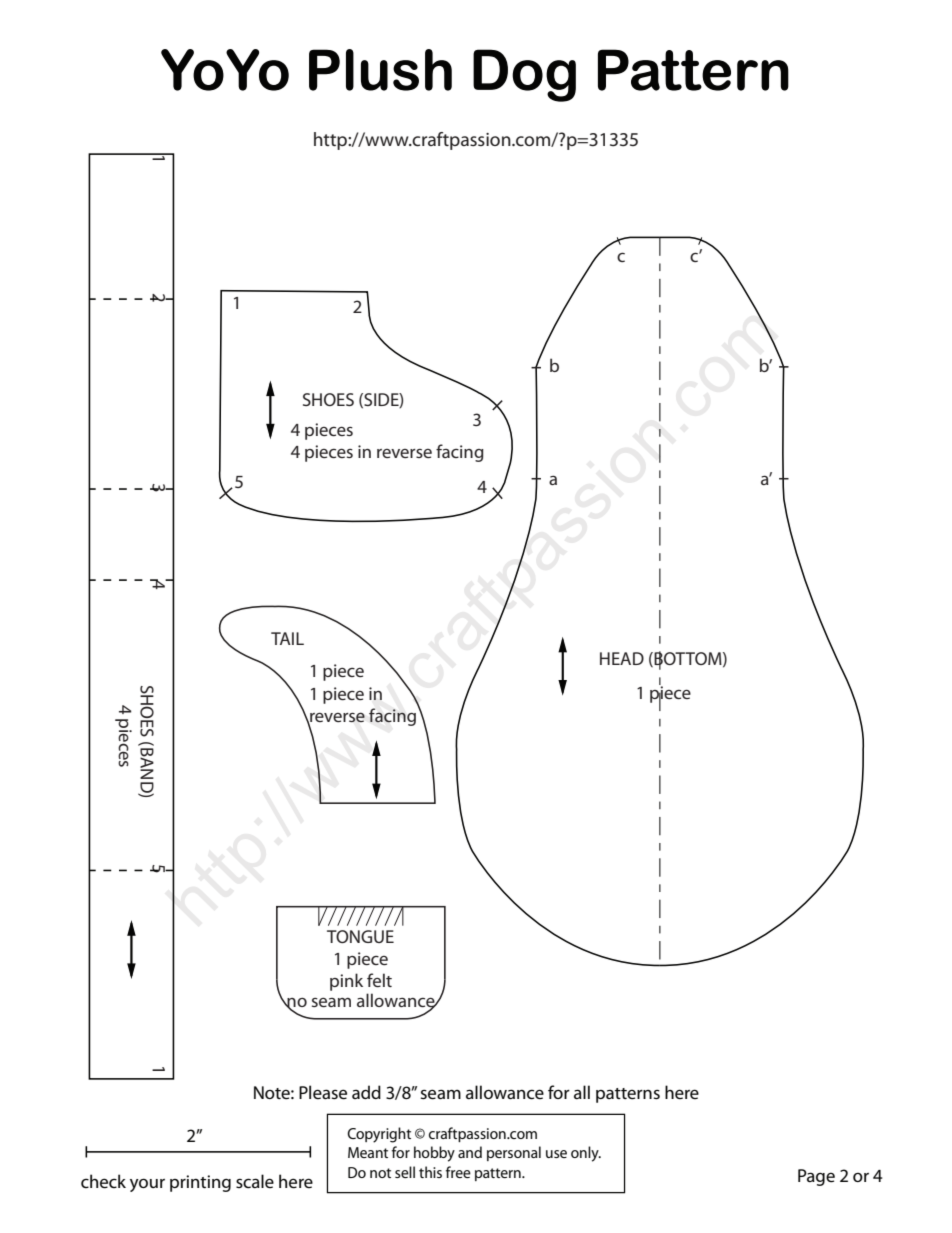 Image resolution: width=952 pixels, height=1233 pixels. Describe the element at coordinates (287, 638) in the screenshot. I see `TAIL` at that location.
